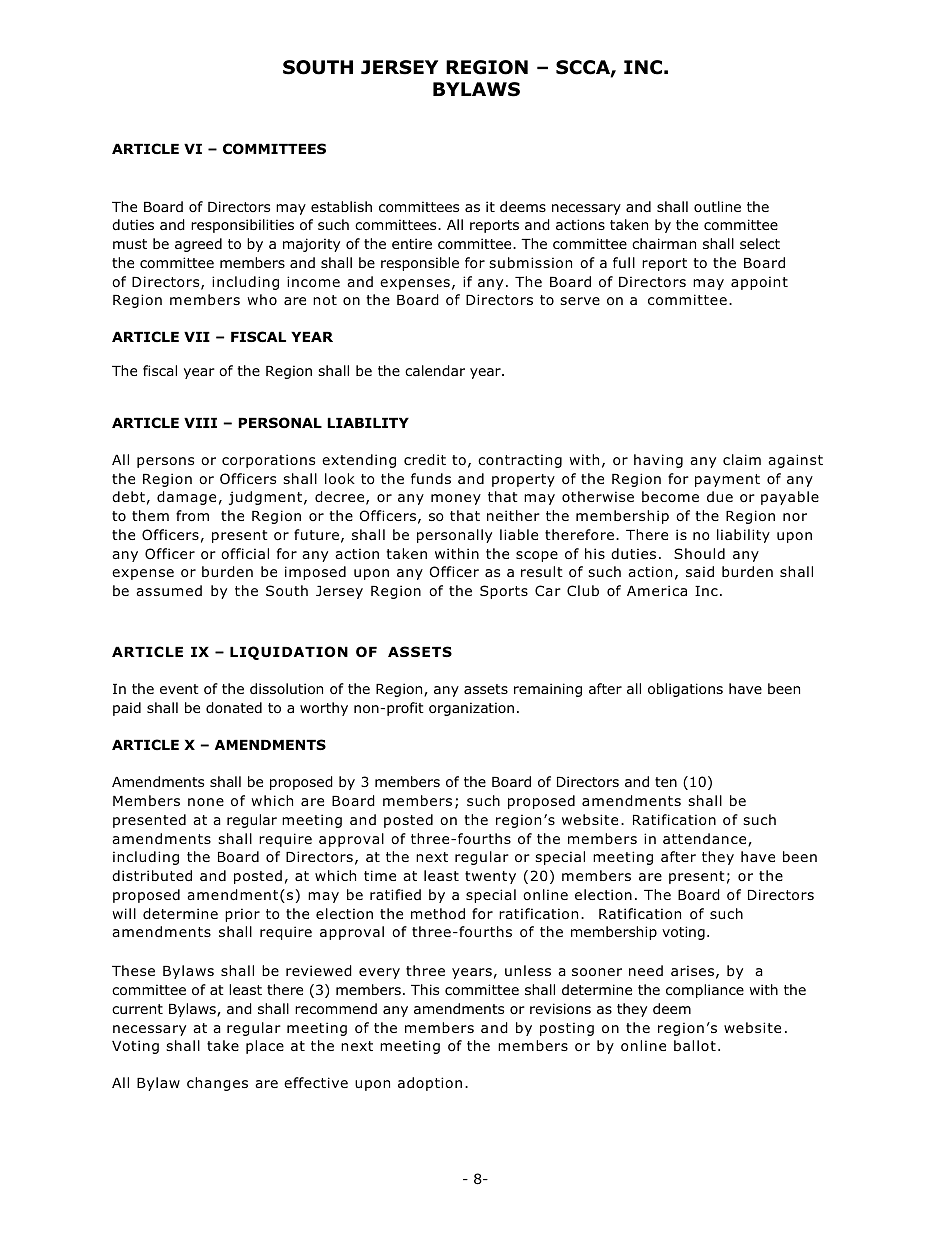  What do you see at coordinates (695, 1045) in the document?
I see `ballot` at bounding box center [695, 1045].
